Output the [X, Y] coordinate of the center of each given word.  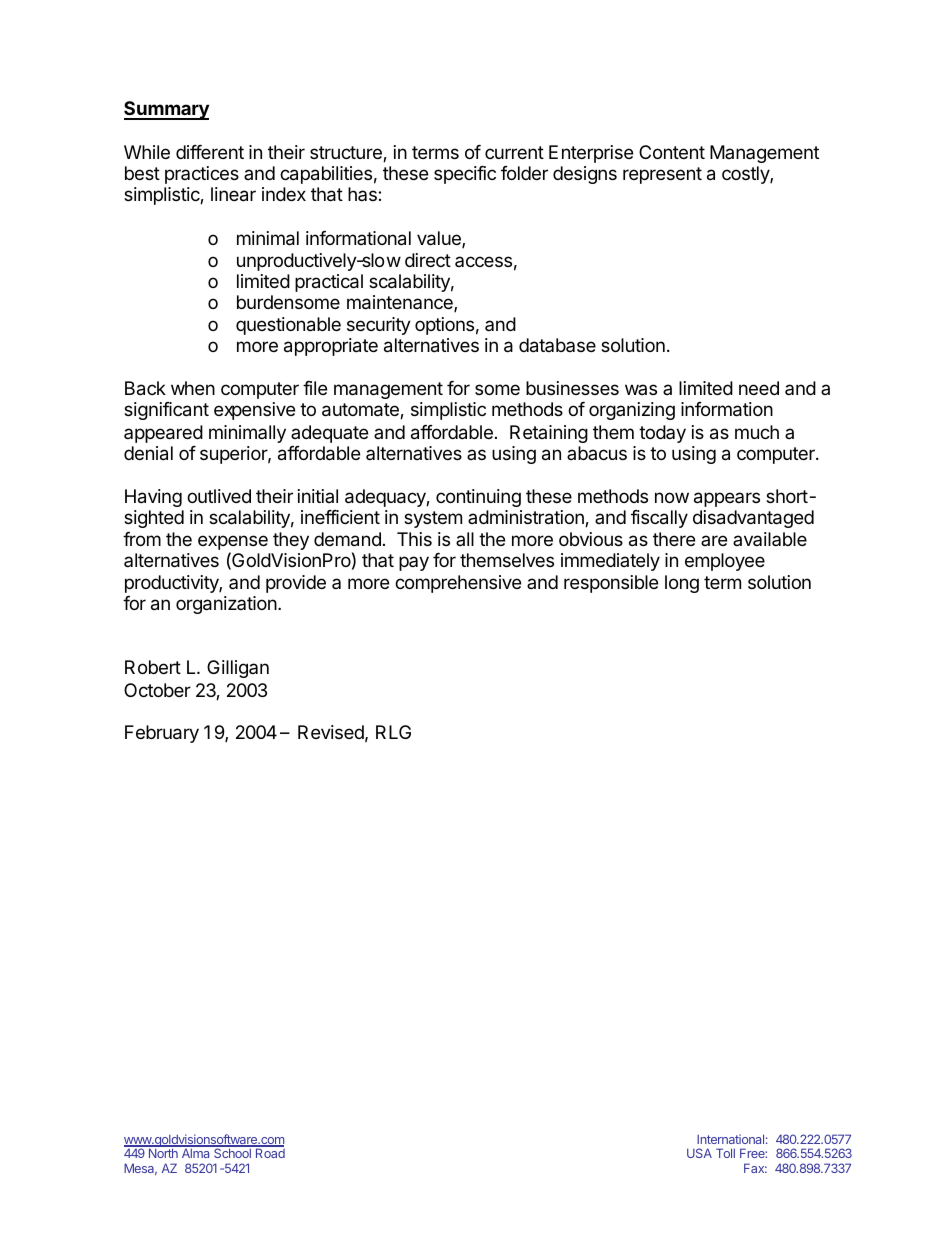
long [682, 584]
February [162, 734]
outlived [219, 496]
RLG [393, 732]
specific [465, 175]
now [672, 497]
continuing [478, 498]
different [210, 152]
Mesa [140, 1169]
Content [672, 152]
